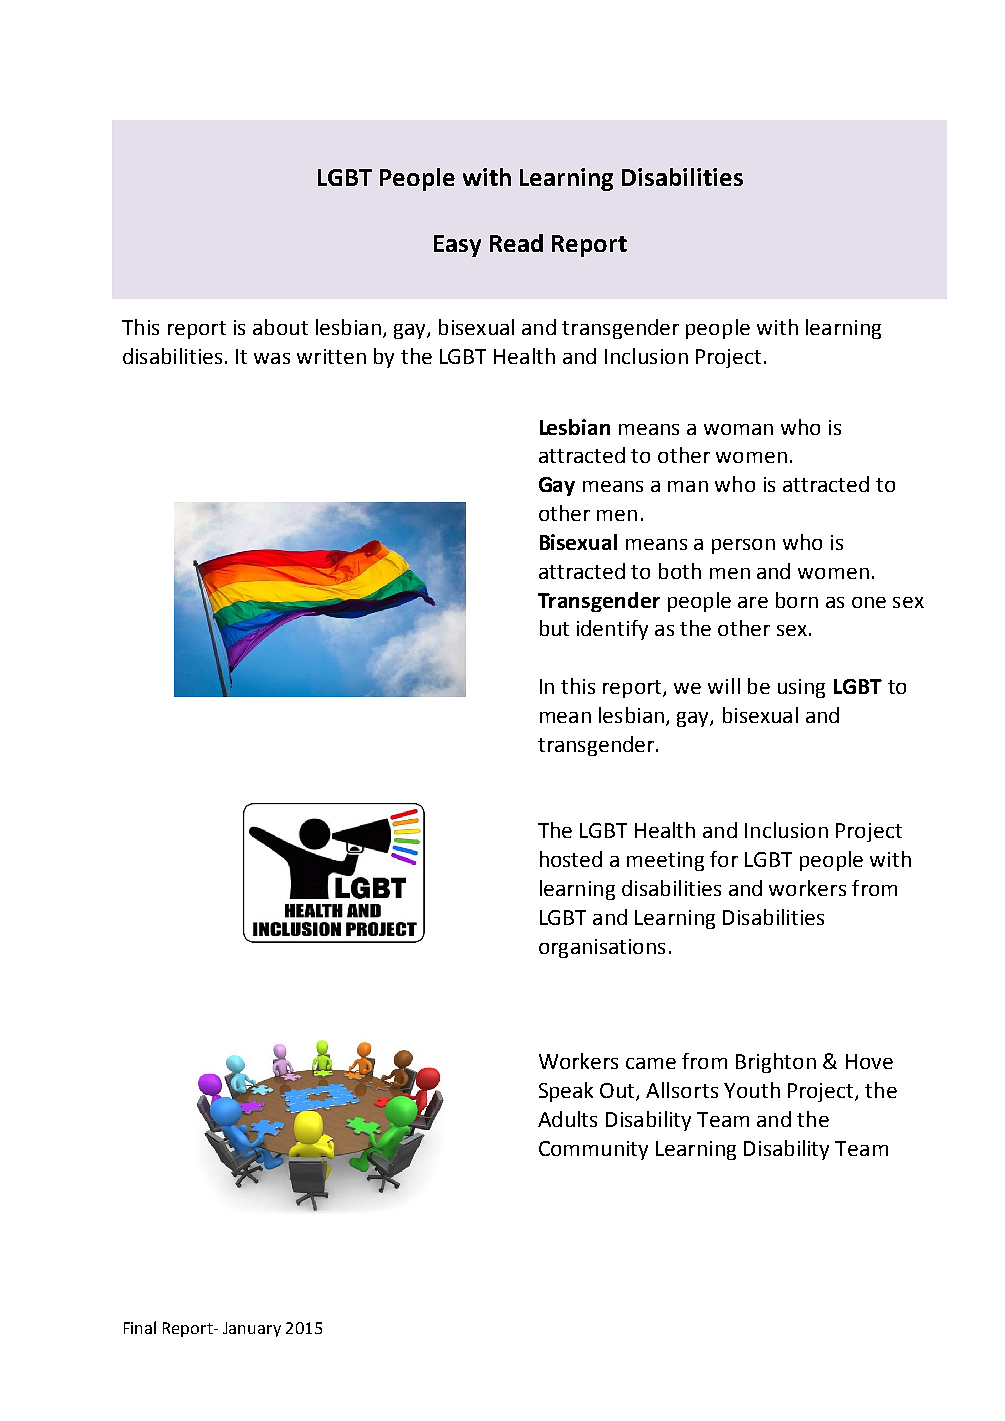 Image resolution: width=1005 pixels, height=1421 pixels. Describe the element at coordinates (738, 429) in the document. I see `woman` at that location.
